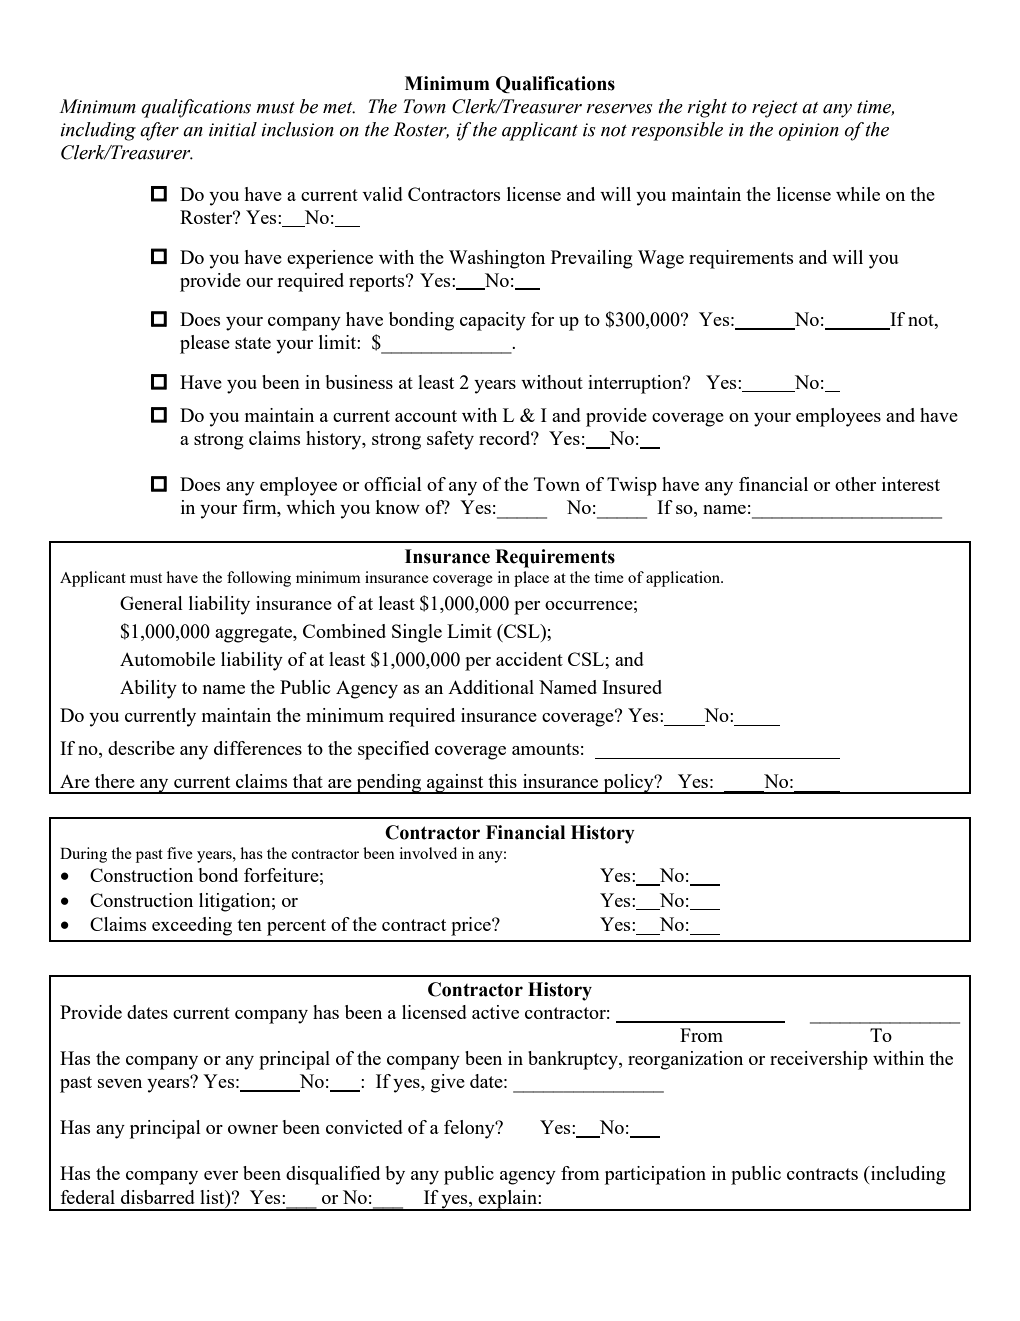 The width and height of the screenshot is (1020, 1321). Describe the element at coordinates (655, 1175) in the screenshot. I see `participation` at that location.
